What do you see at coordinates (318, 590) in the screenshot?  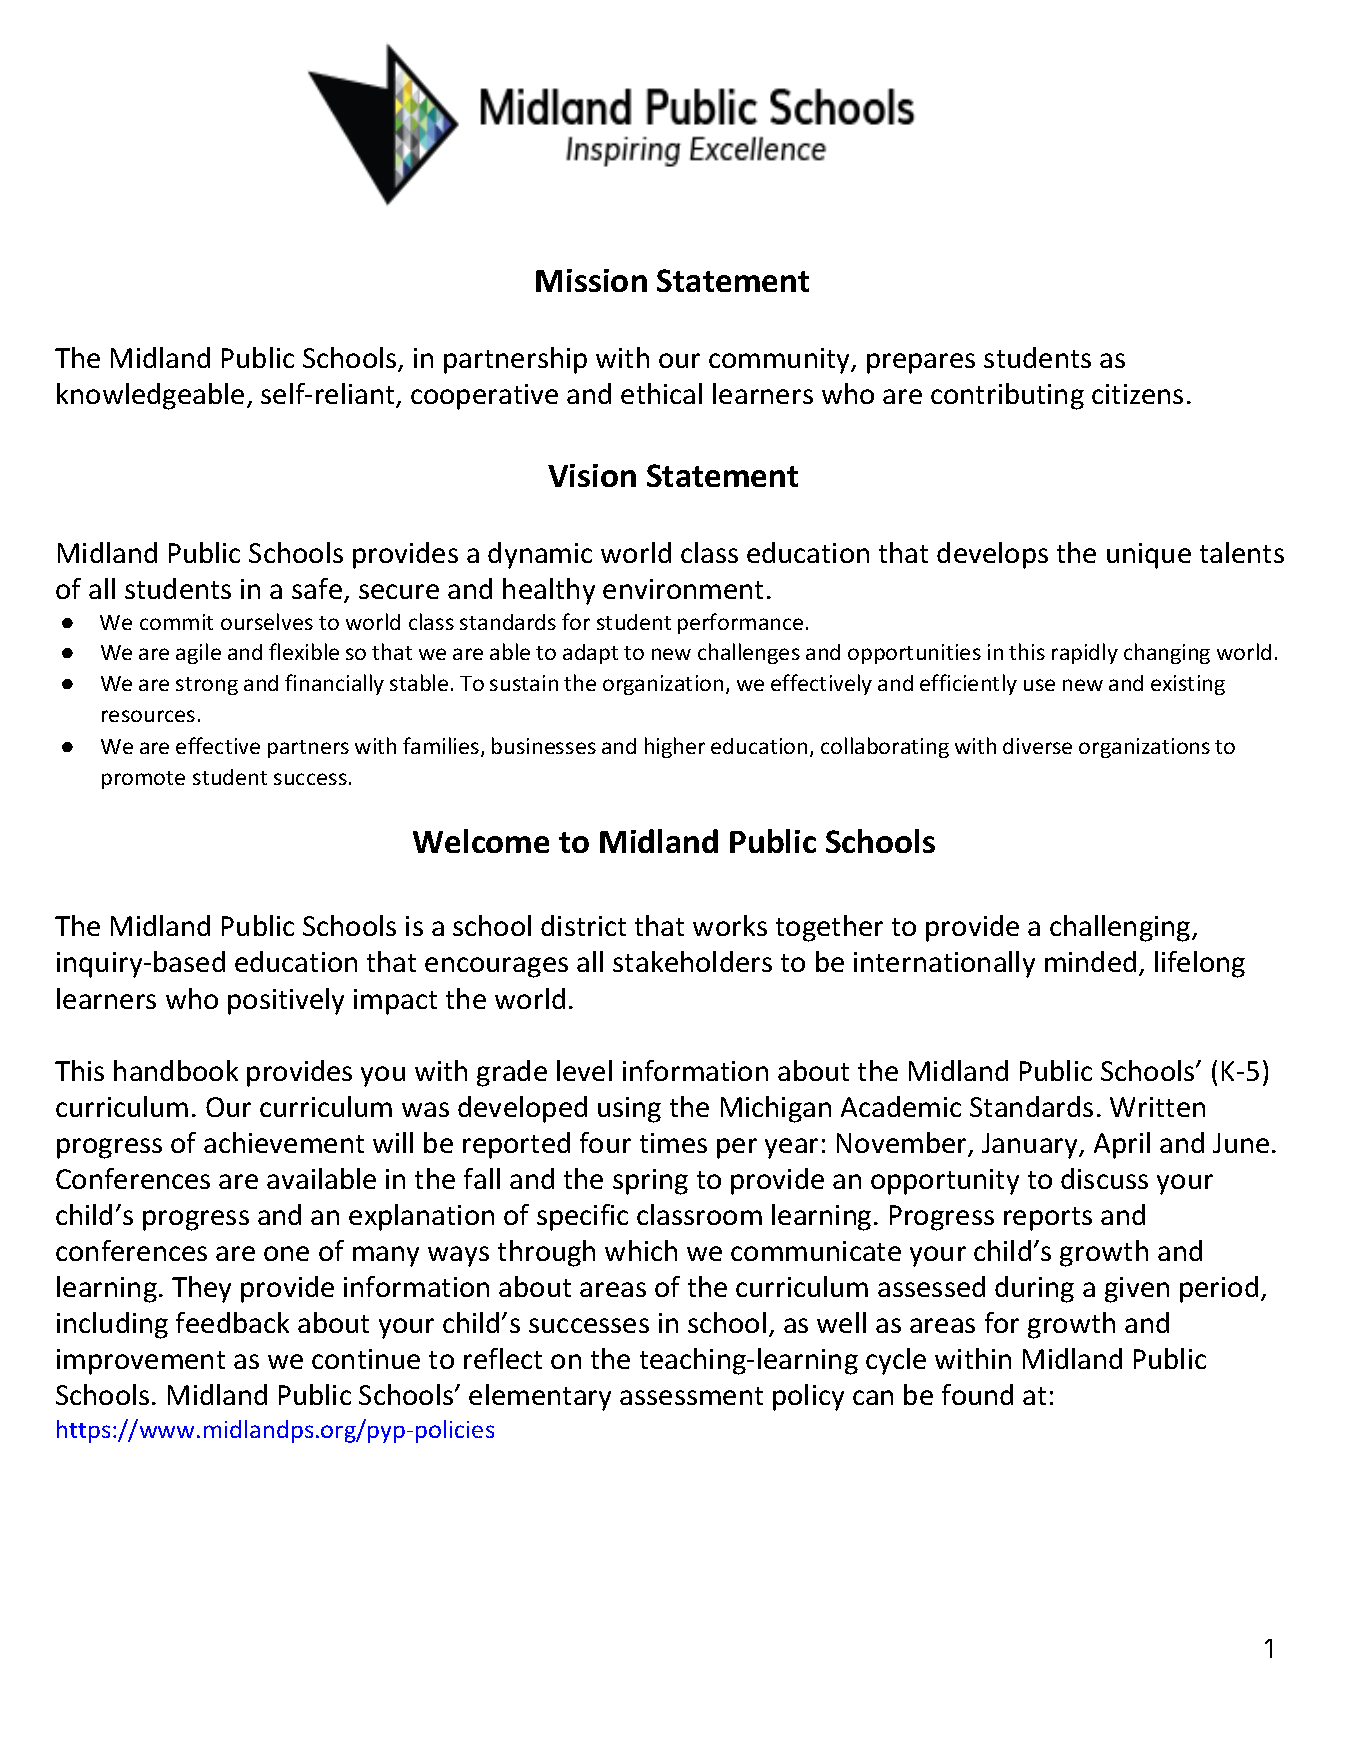 I see `safe` at bounding box center [318, 590].
